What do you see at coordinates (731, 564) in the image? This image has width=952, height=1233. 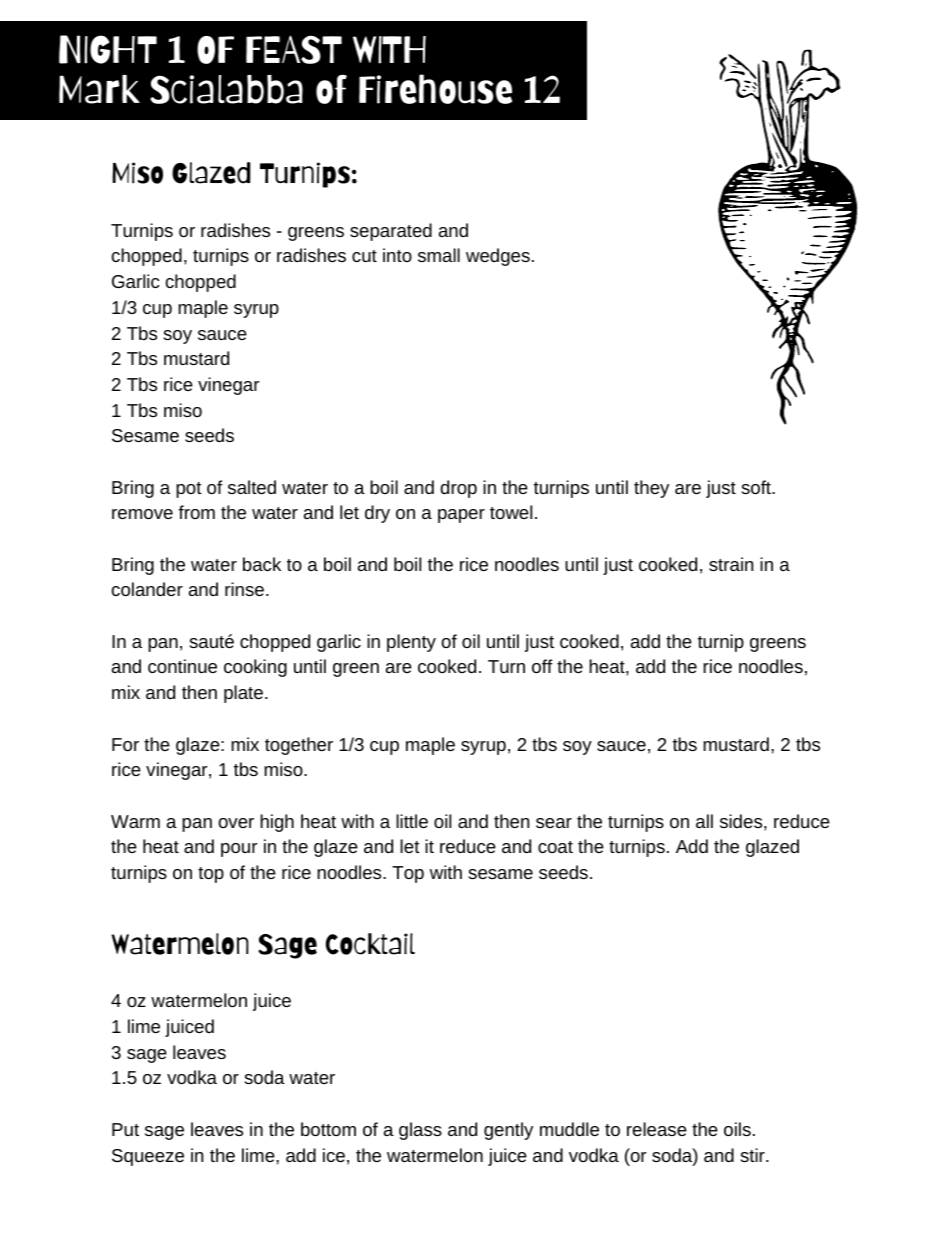 I see `strain` at bounding box center [731, 564].
